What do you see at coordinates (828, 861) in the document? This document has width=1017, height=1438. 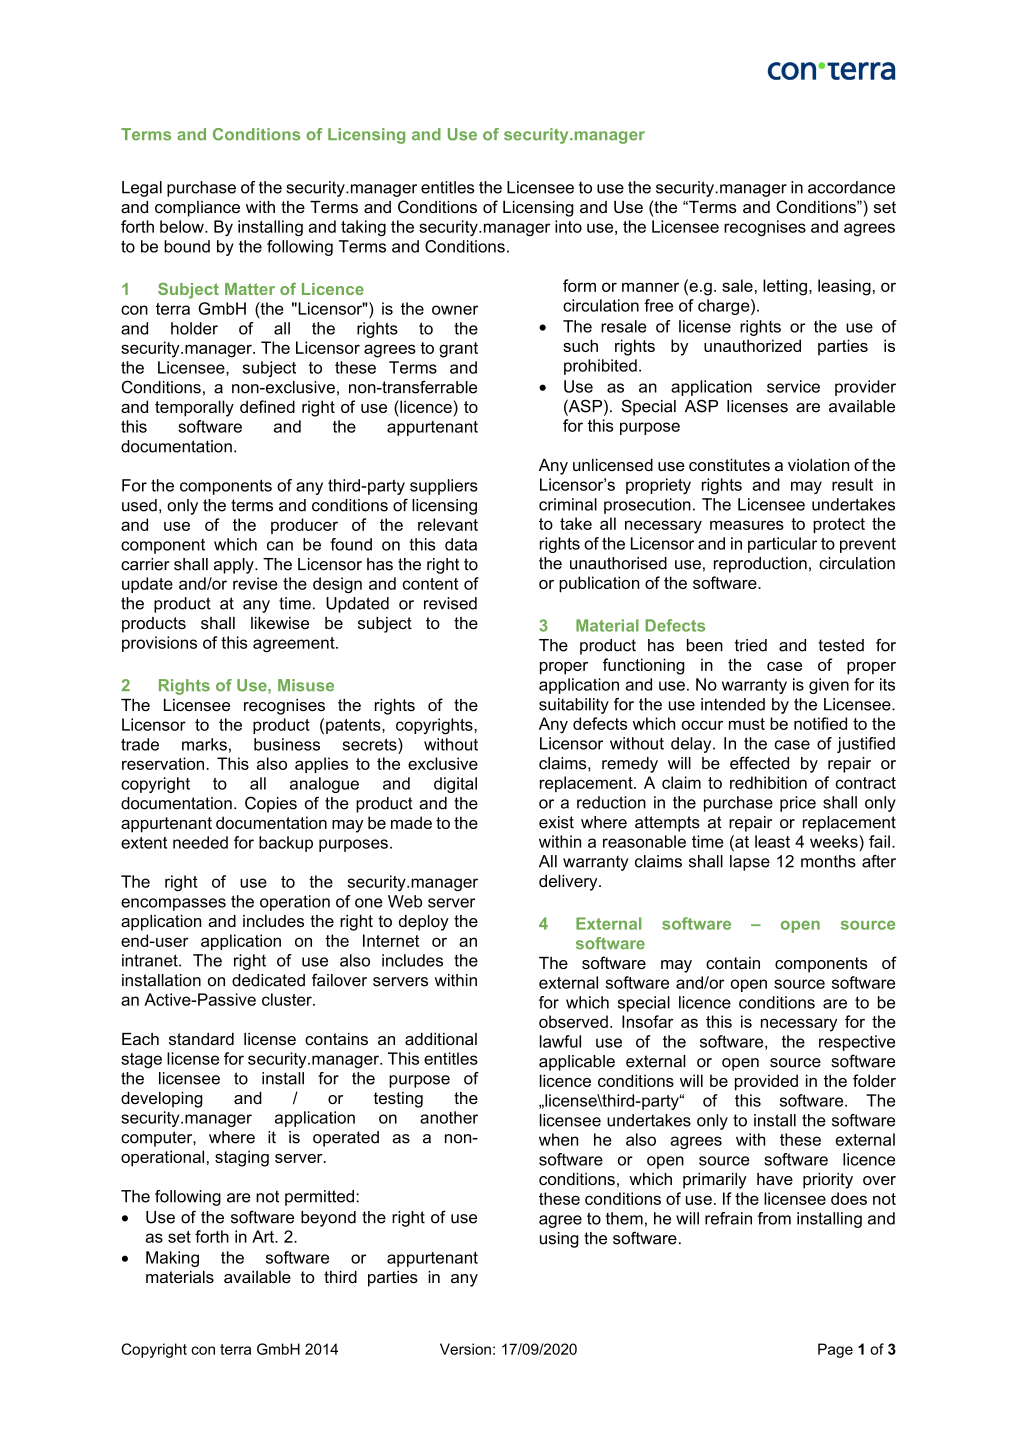 I see `months` at bounding box center [828, 861].
